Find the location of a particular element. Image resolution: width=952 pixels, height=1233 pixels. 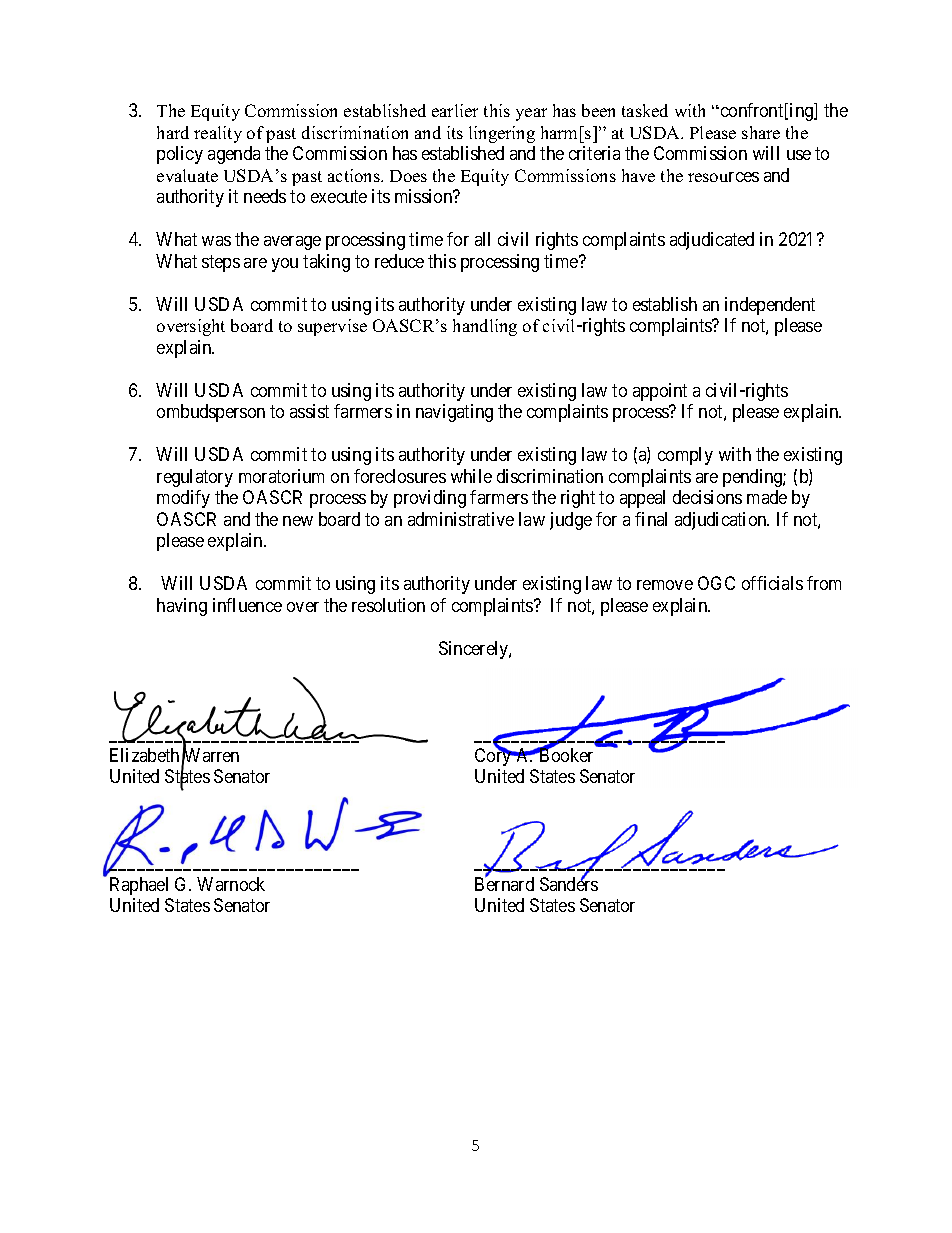

officials is located at coordinates (772, 583).
